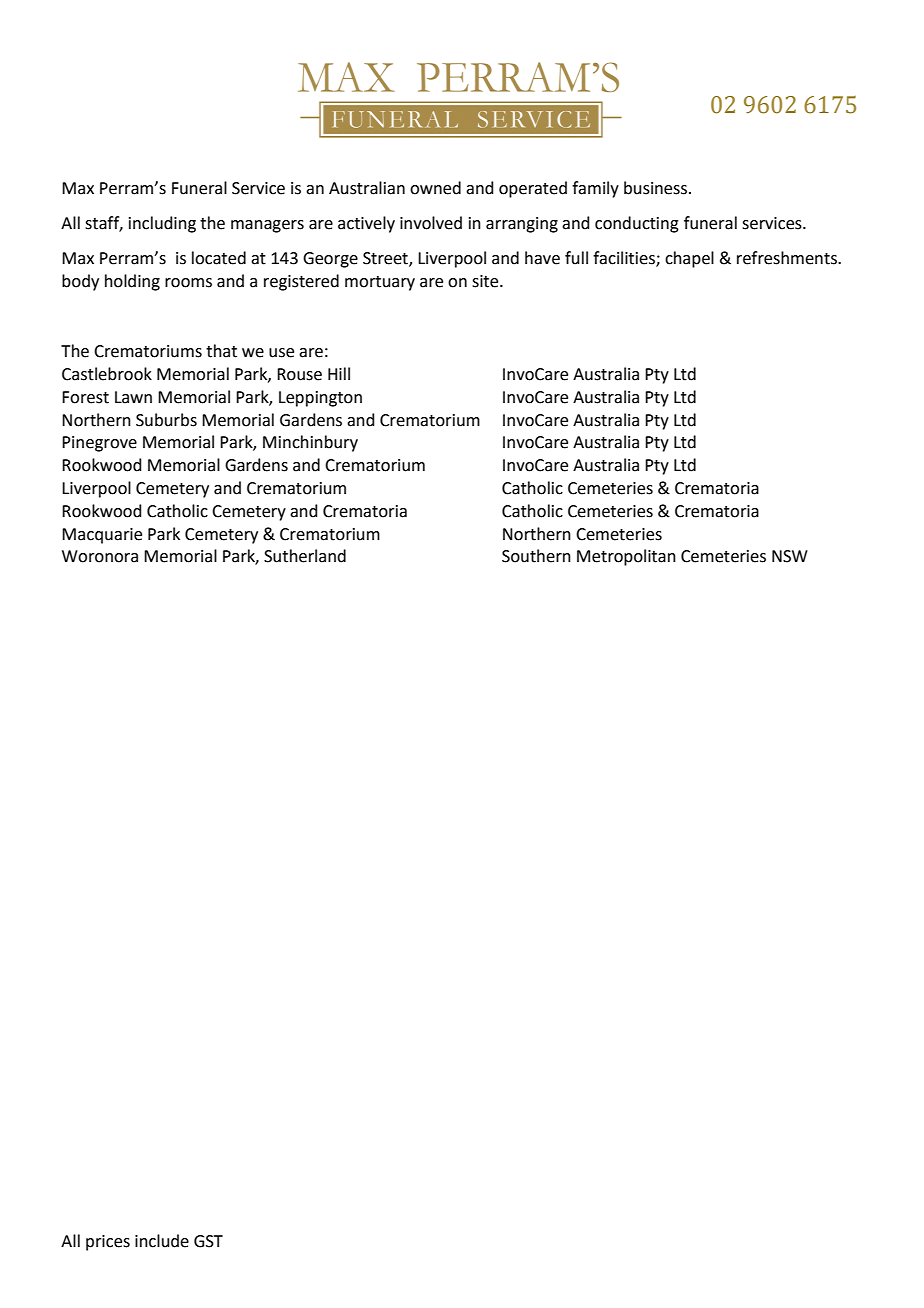 Image resolution: width=924 pixels, height=1308 pixels. What do you see at coordinates (162, 224) in the image?
I see `including` at bounding box center [162, 224].
